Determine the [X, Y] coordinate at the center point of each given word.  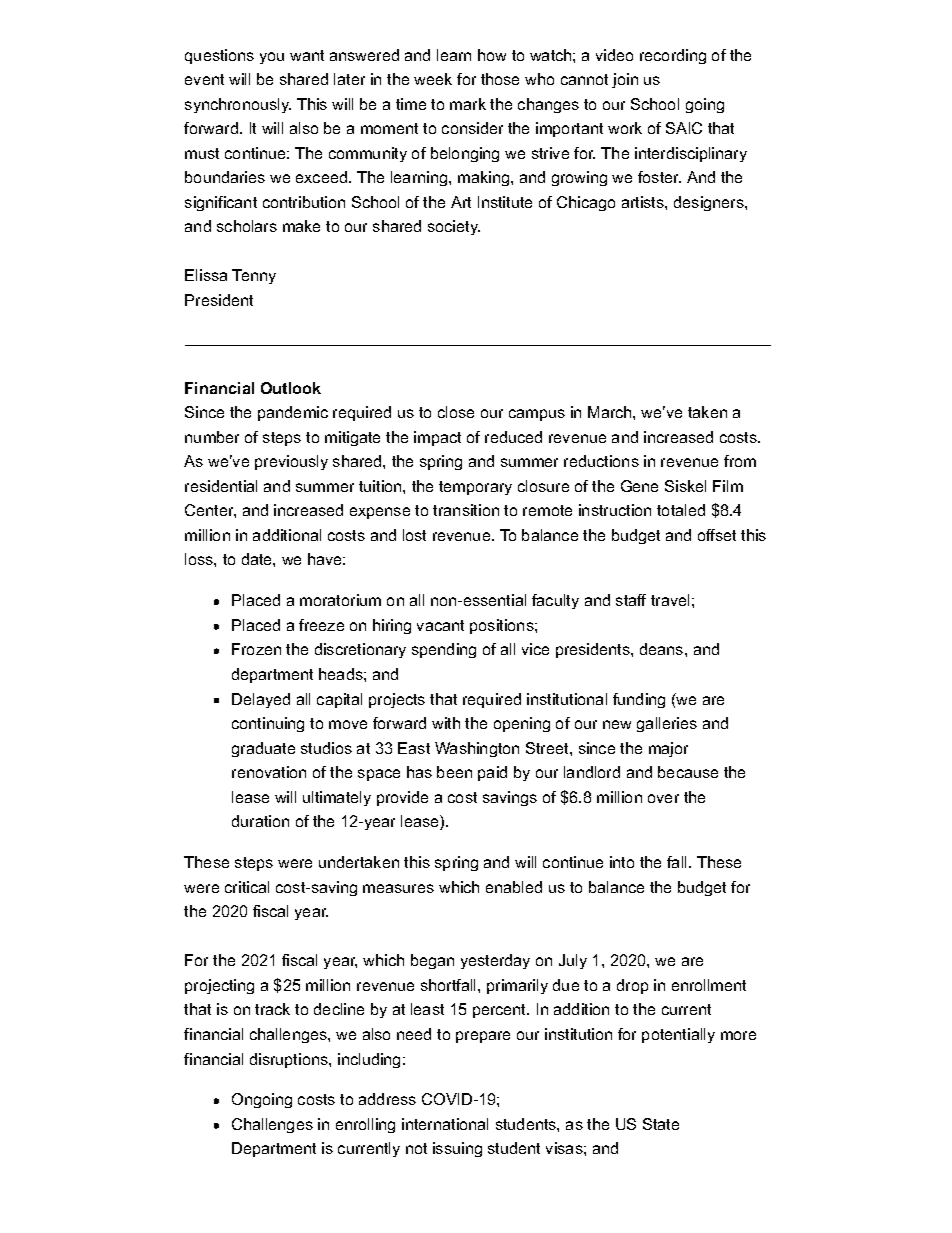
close [456, 412]
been [454, 772]
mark [468, 104]
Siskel [685, 486]
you [272, 58]
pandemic [293, 413]
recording [673, 56]
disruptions [290, 1060]
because [688, 772]
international [445, 1124]
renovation [269, 772]
